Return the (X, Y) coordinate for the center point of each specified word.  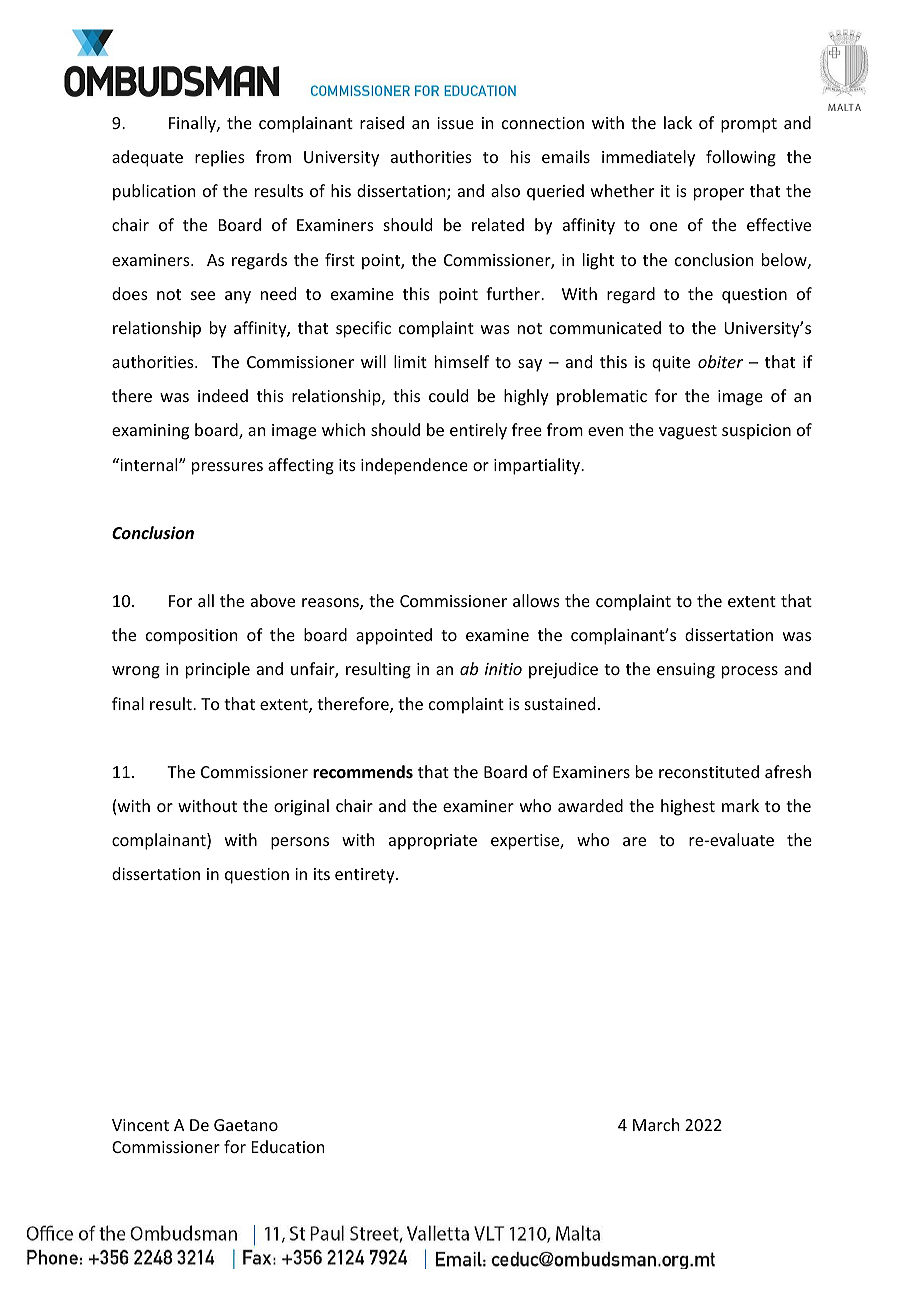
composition (191, 637)
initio (503, 669)
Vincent (140, 1125)
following (741, 158)
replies (220, 158)
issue (455, 123)
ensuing (686, 671)
